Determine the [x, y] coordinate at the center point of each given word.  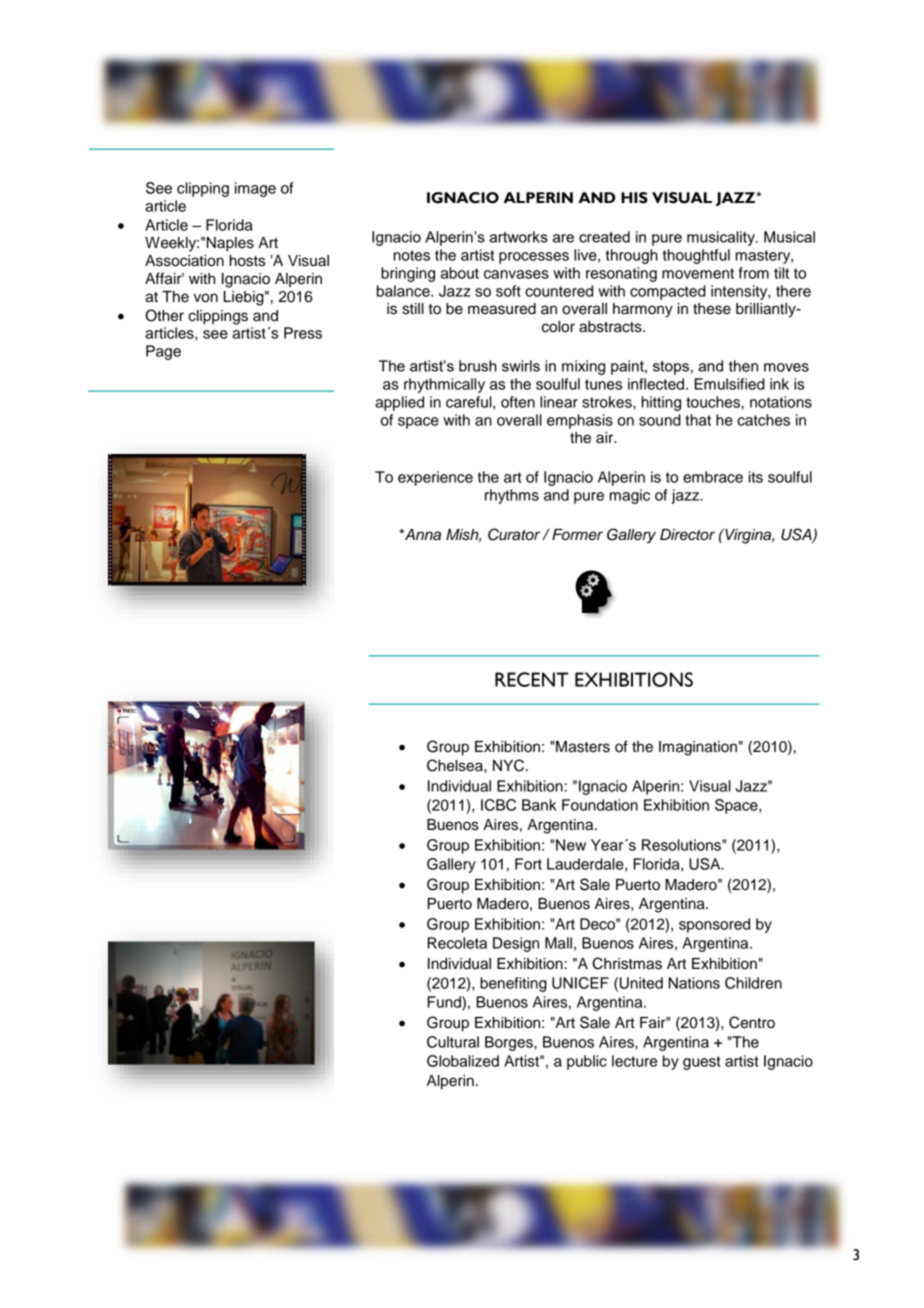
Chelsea [456, 765]
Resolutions [682, 845]
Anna [422, 534]
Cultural [453, 1042]
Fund [445, 1003]
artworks [518, 237]
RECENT [531, 679]
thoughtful [696, 256]
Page [163, 352]
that [698, 420]
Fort [528, 864]
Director [687, 535]
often [518, 402]
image [255, 189]
